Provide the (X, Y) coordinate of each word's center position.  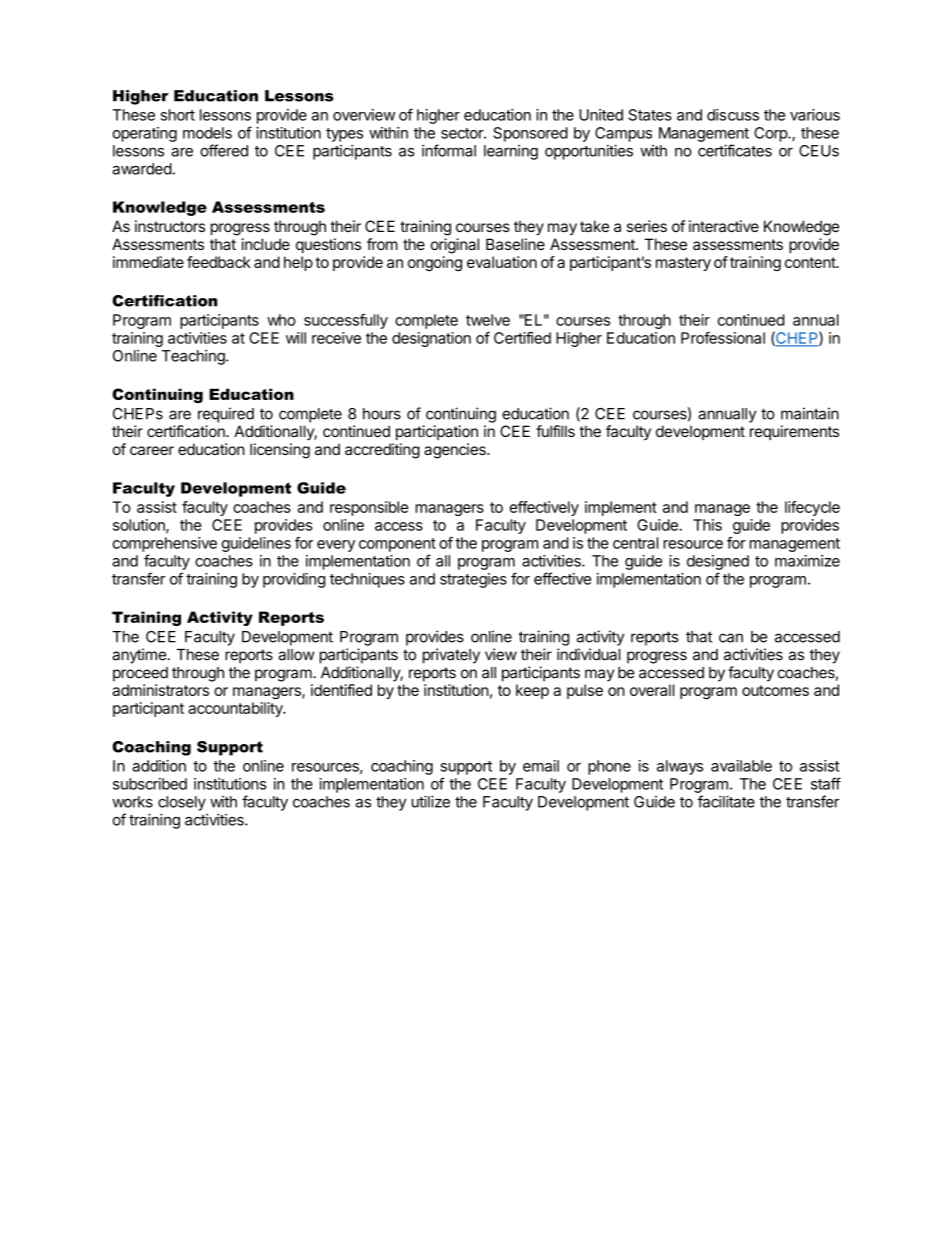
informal (449, 150)
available (741, 766)
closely (182, 803)
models (207, 133)
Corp (771, 134)
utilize (431, 801)
